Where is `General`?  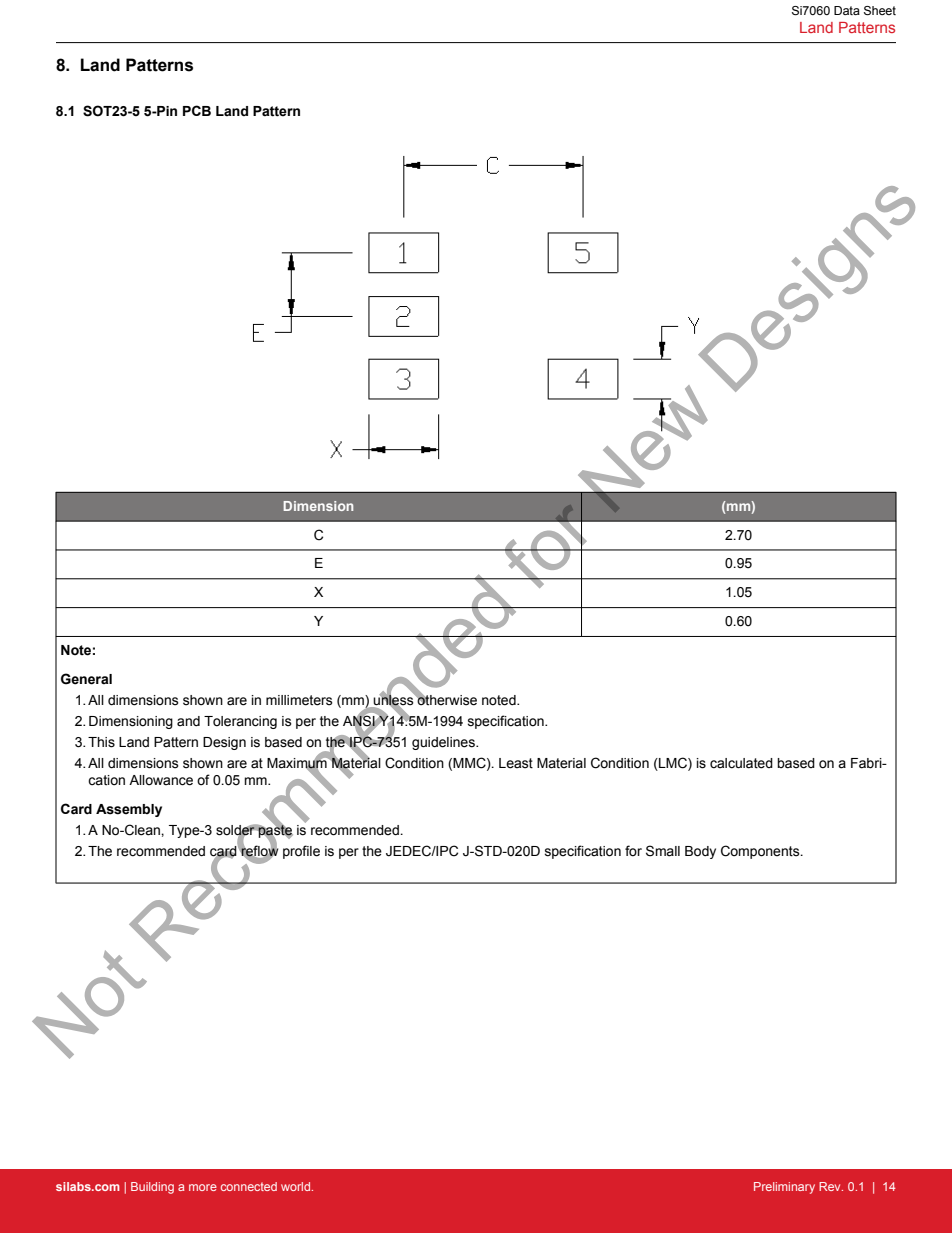 General is located at coordinates (86, 679).
